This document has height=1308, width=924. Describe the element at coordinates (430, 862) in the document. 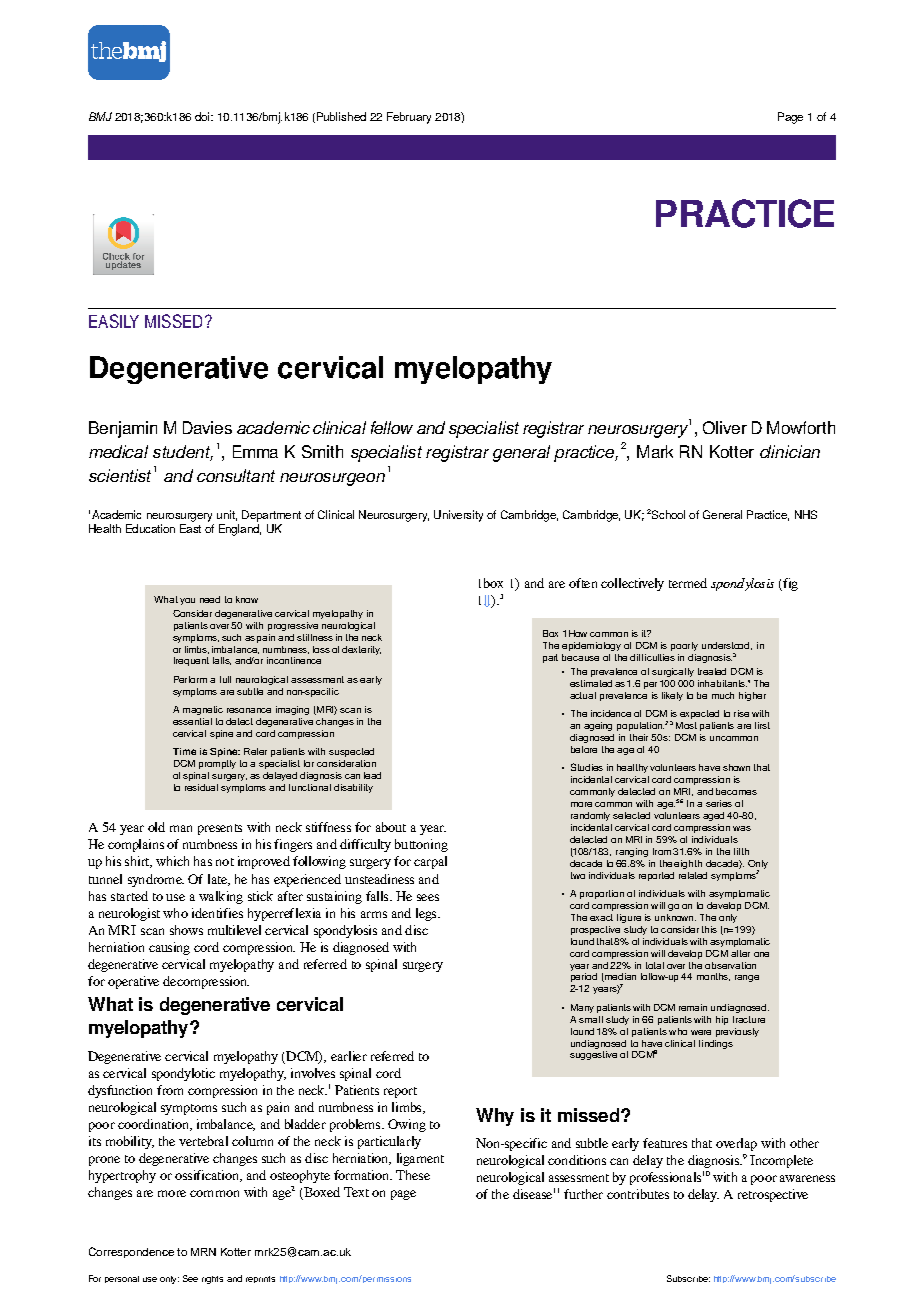

I see `carpal` at that location.
